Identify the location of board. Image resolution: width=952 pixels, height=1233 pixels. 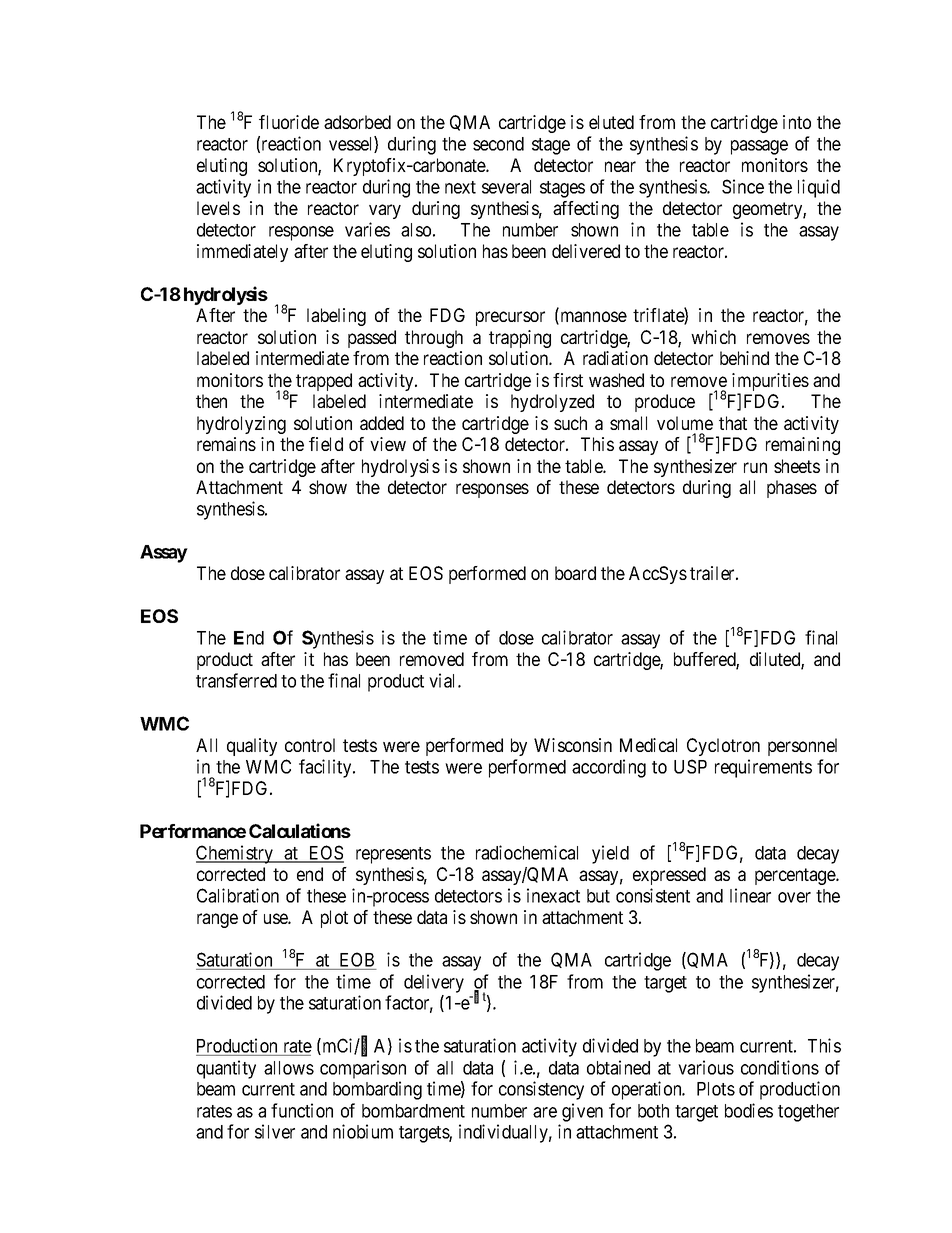
(575, 573).
